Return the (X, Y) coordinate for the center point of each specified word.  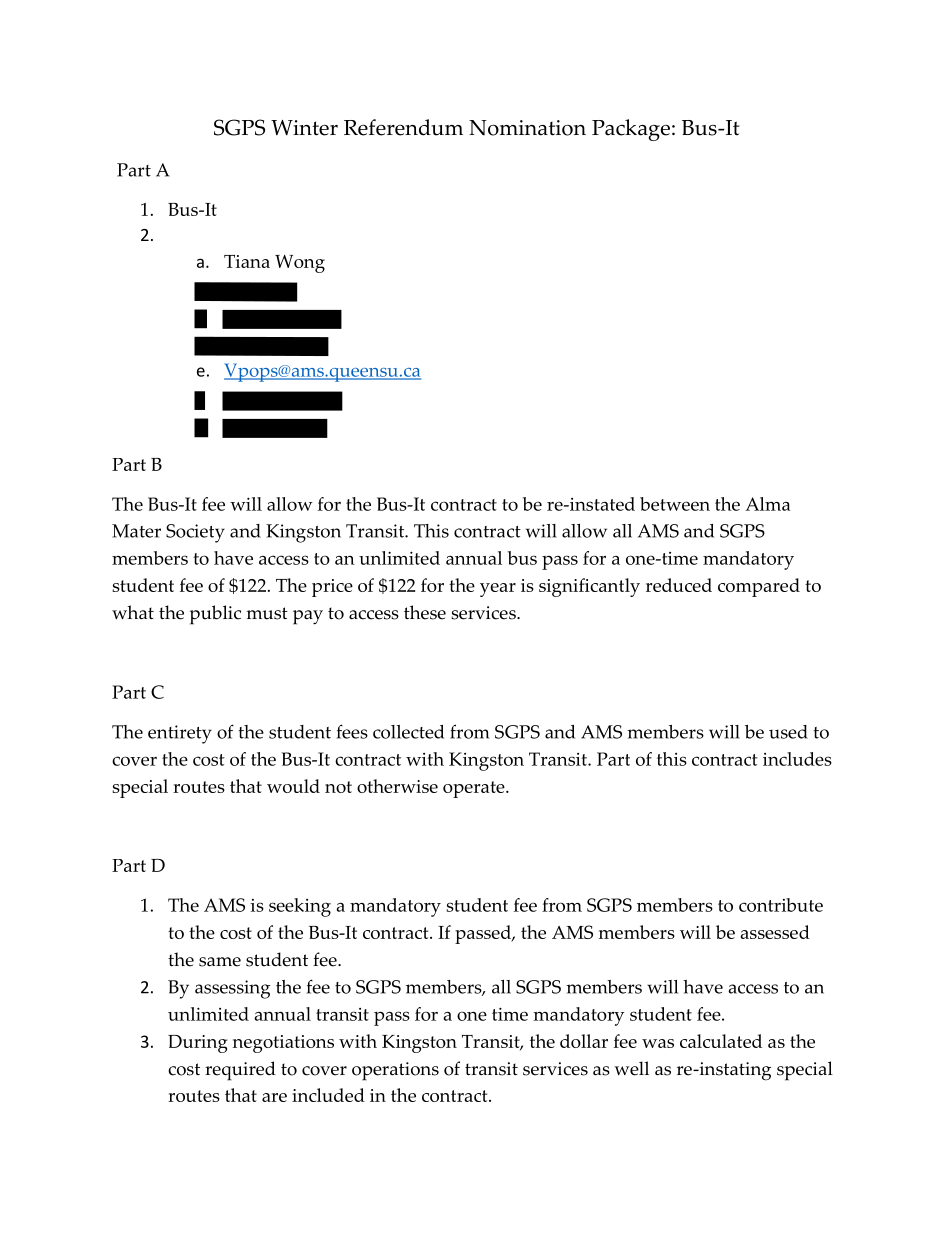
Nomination (527, 128)
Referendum (403, 127)
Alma (768, 504)
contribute (781, 905)
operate (475, 789)
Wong (300, 264)
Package (631, 130)
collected (408, 732)
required (240, 1071)
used (788, 732)
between (675, 504)
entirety (180, 734)
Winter (304, 128)
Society (195, 533)
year (498, 590)
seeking (300, 907)
